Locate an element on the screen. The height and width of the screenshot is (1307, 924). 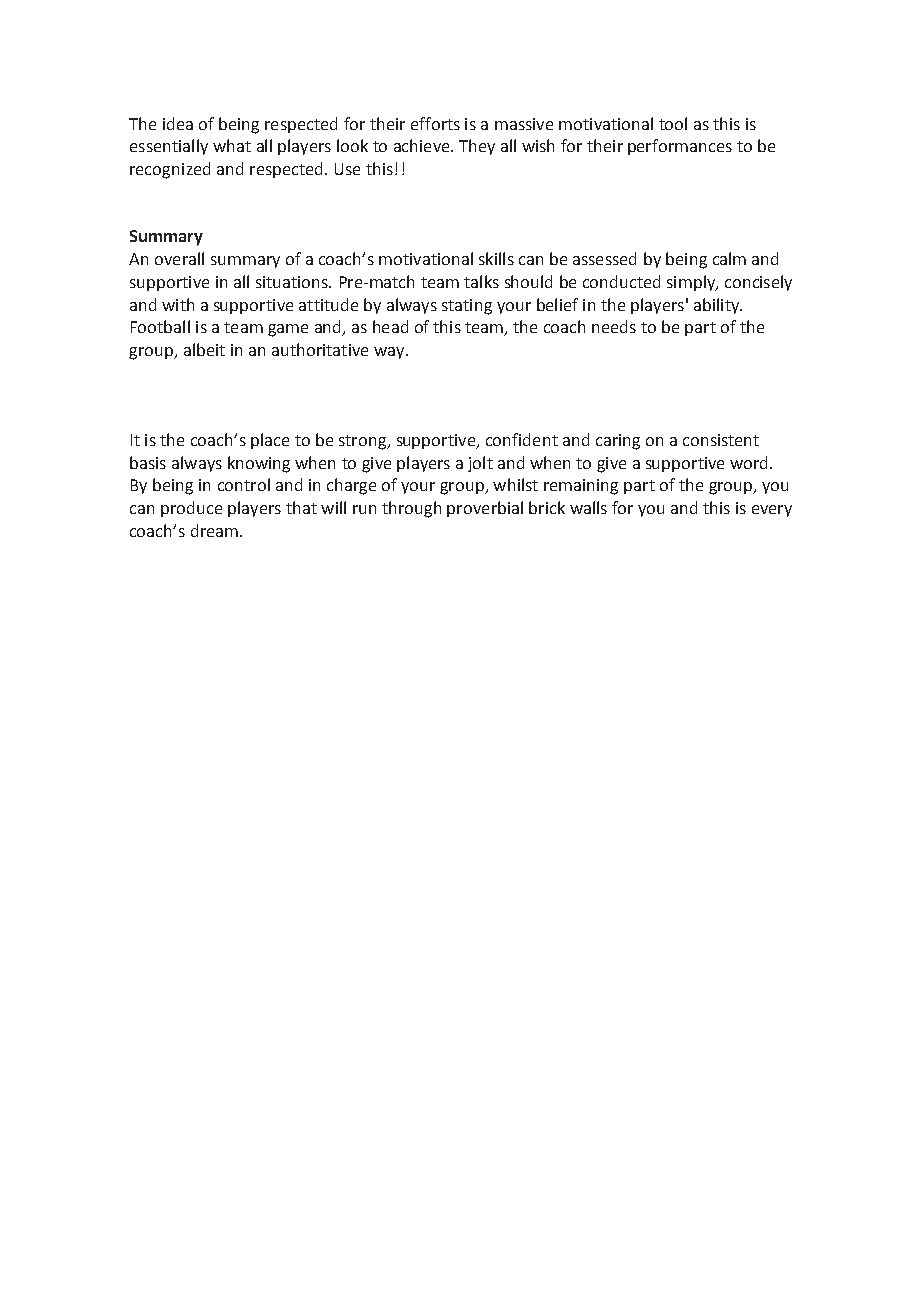
what is located at coordinates (232, 145).
